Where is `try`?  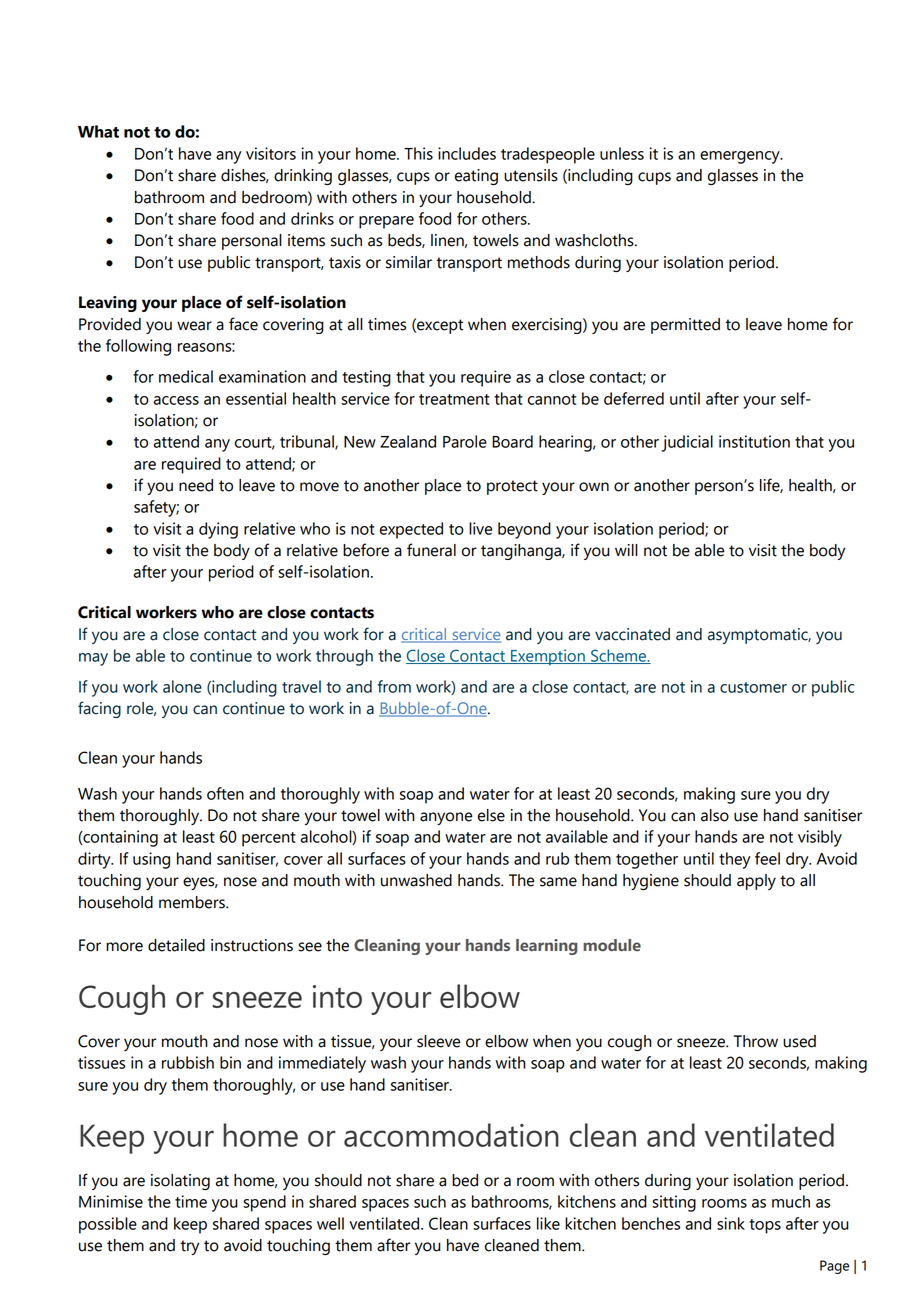 try is located at coordinates (190, 1247).
